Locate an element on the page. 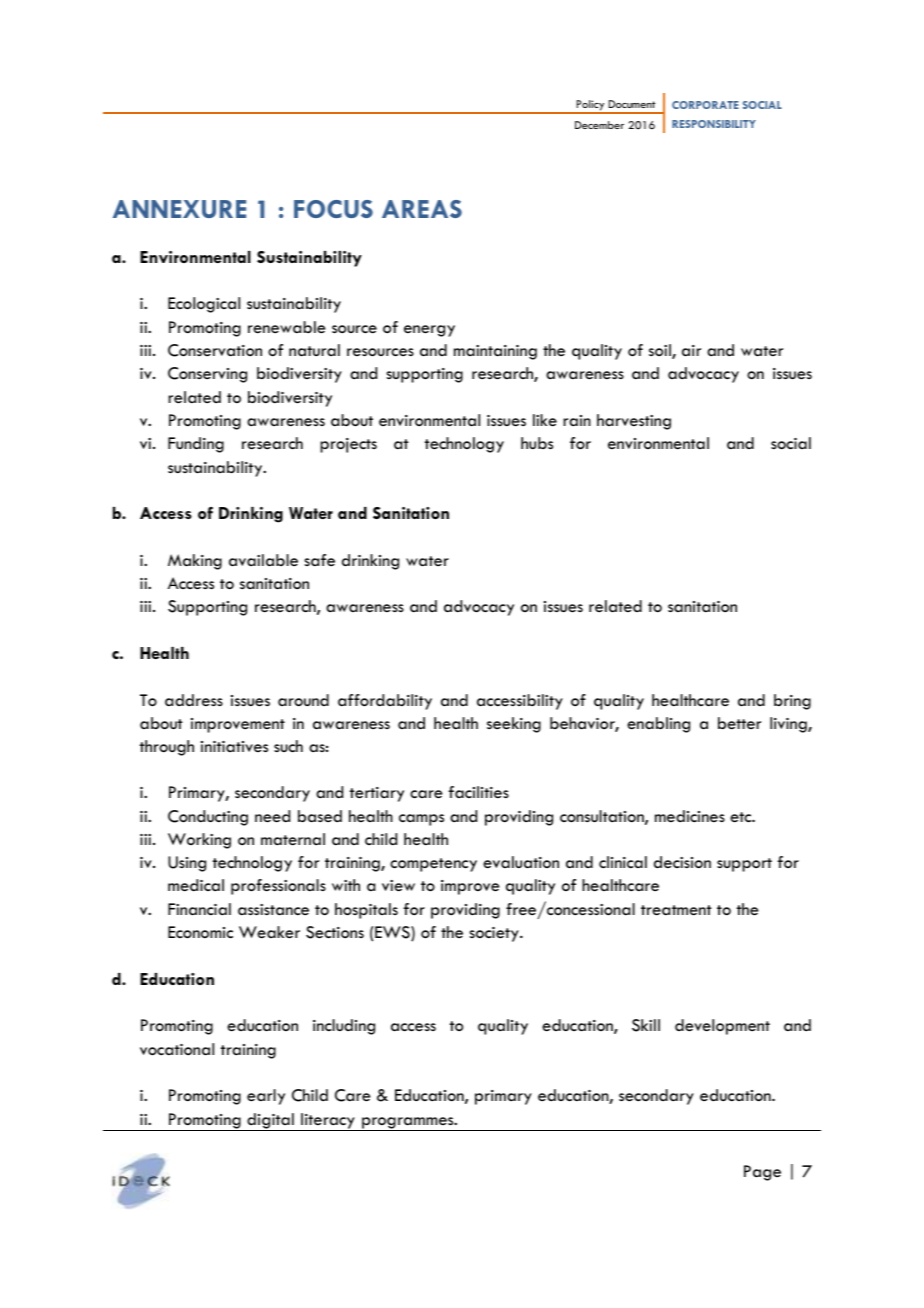  address is located at coordinates (194, 700).
